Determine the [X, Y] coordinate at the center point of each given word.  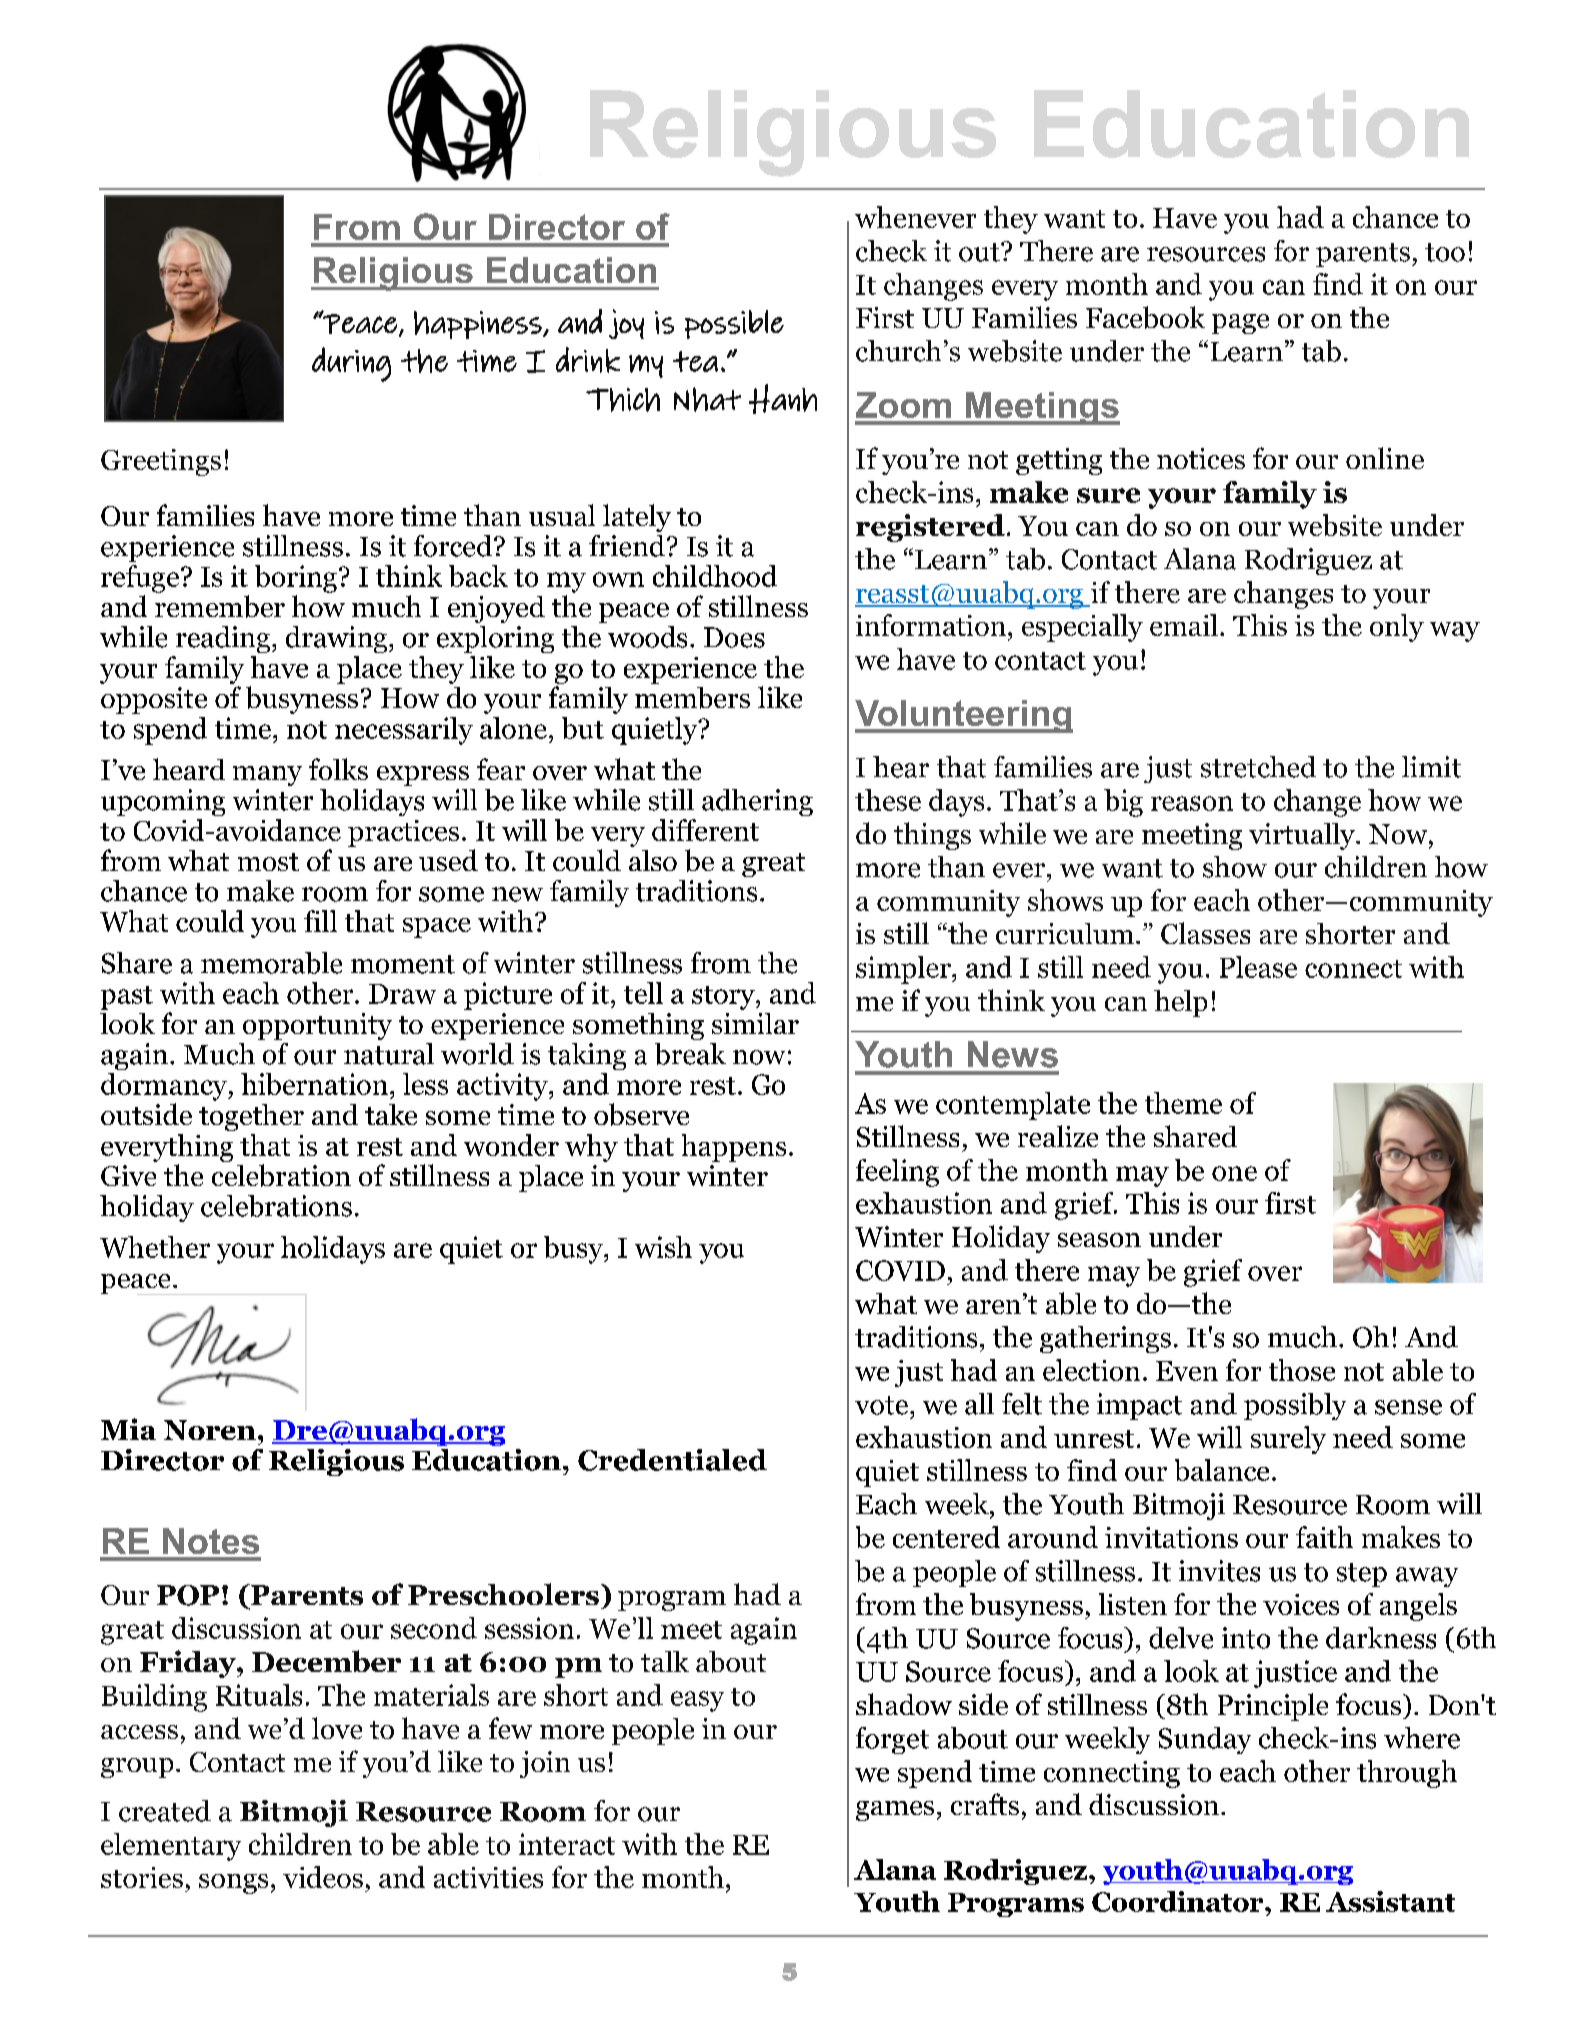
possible [734, 324]
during [351, 364]
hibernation [314, 1084]
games [895, 1811]
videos [323, 1877]
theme [1183, 1103]
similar [755, 1023]
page [1240, 324]
